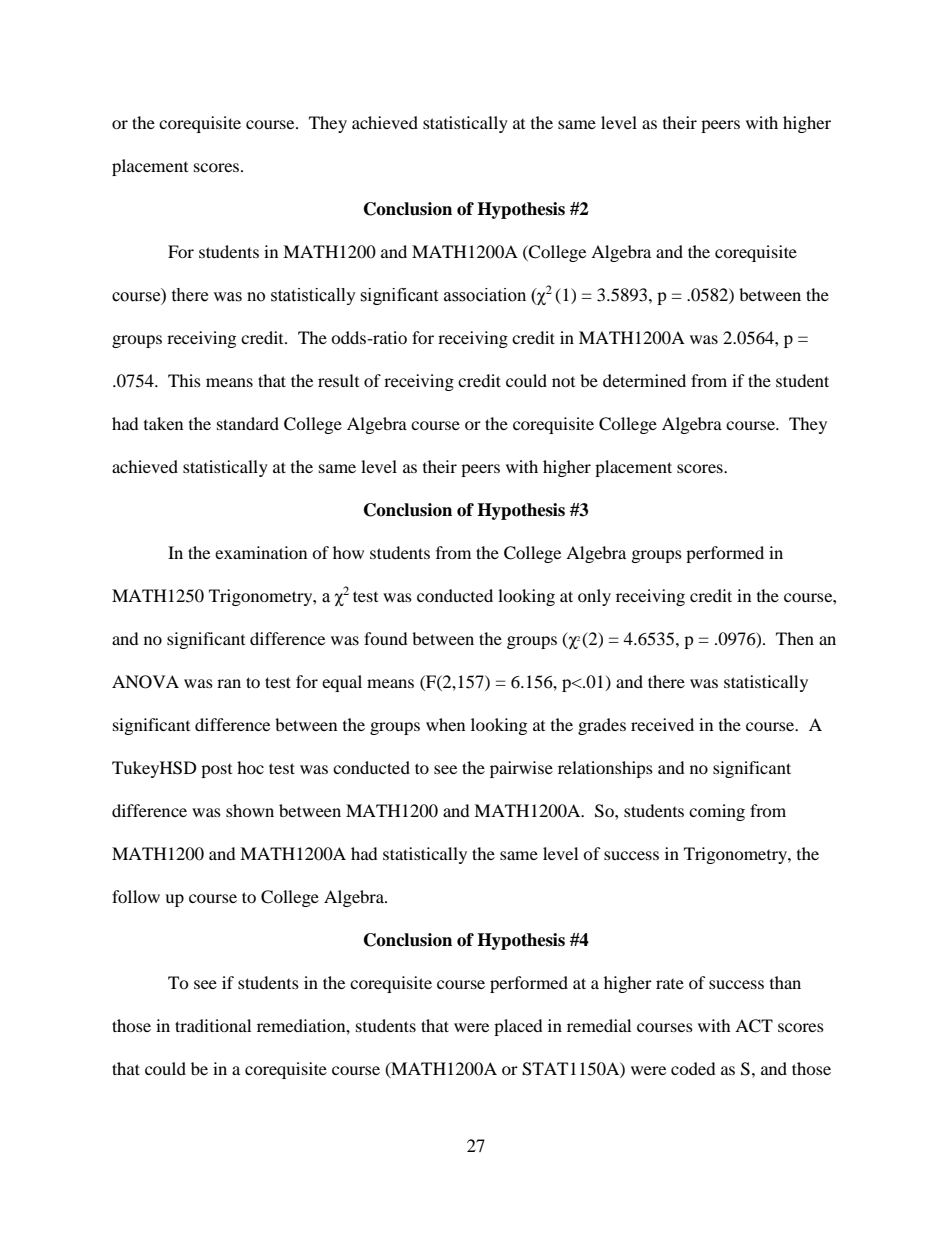 The width and height of the document is (952, 1233). What do you see at coordinates (662, 724) in the document?
I see `received` at bounding box center [662, 724].
